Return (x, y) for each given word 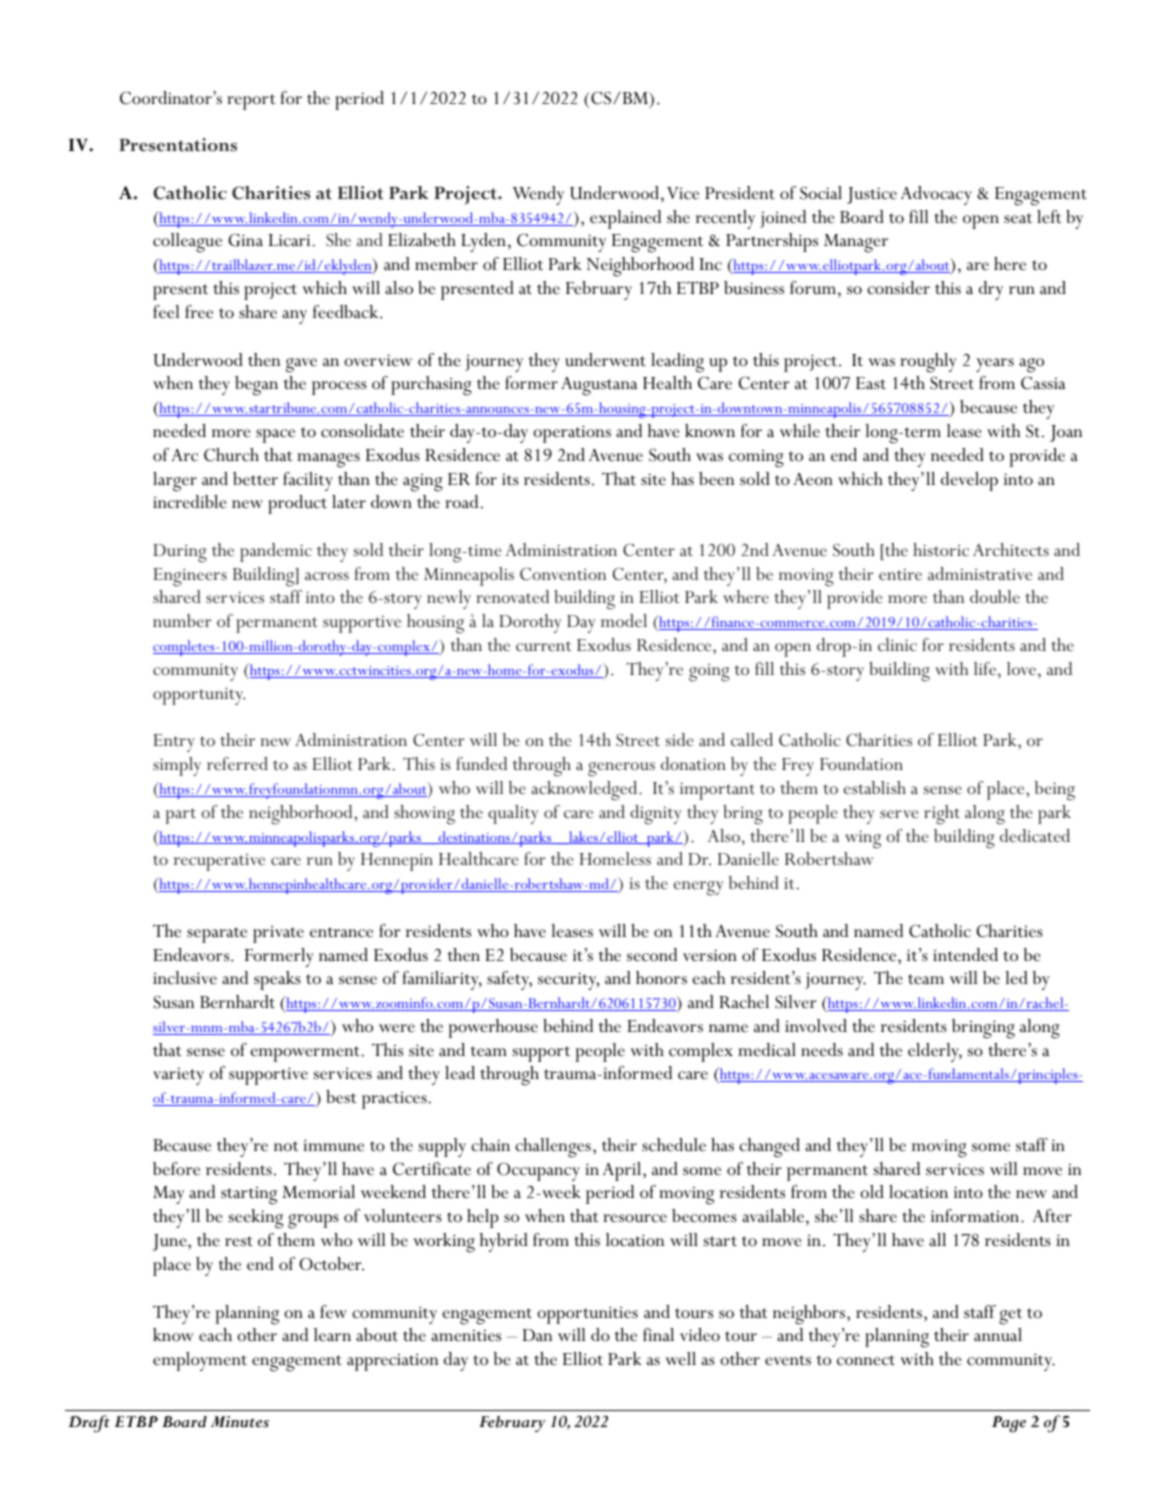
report (251, 102)
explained (625, 219)
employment (200, 1361)
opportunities (587, 1315)
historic (941, 549)
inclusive (185, 978)
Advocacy (936, 195)
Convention (563, 574)
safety (509, 980)
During (180, 553)
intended (965, 955)
